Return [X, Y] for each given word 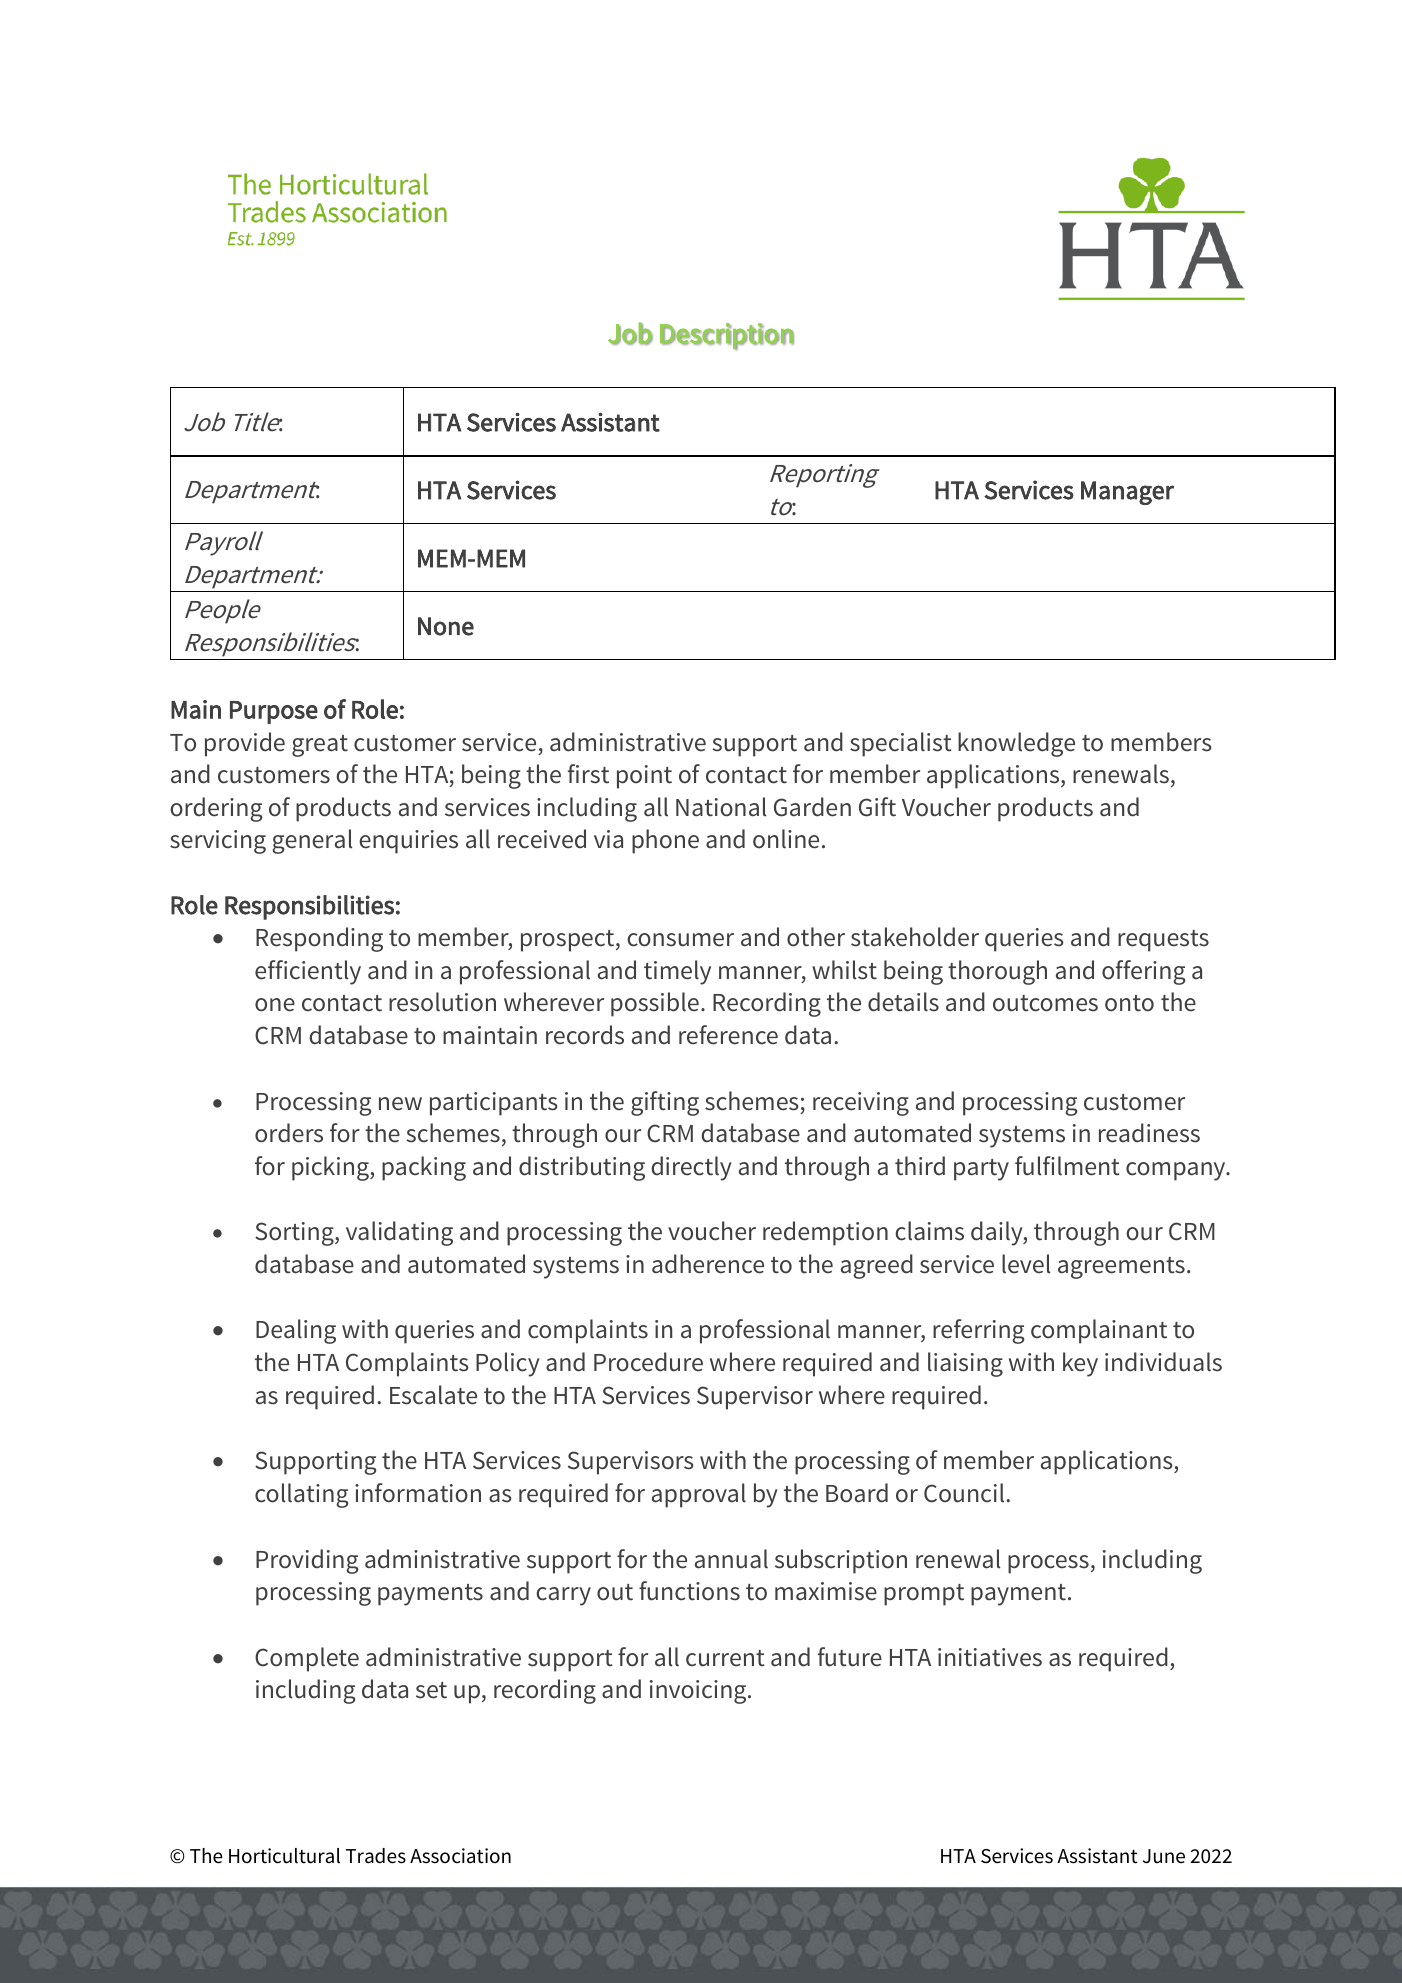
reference [728, 1035]
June [1164, 1856]
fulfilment [1067, 1166]
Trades [376, 1856]
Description [727, 336]
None [446, 626]
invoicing [699, 1692]
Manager [1127, 493]
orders [289, 1133]
